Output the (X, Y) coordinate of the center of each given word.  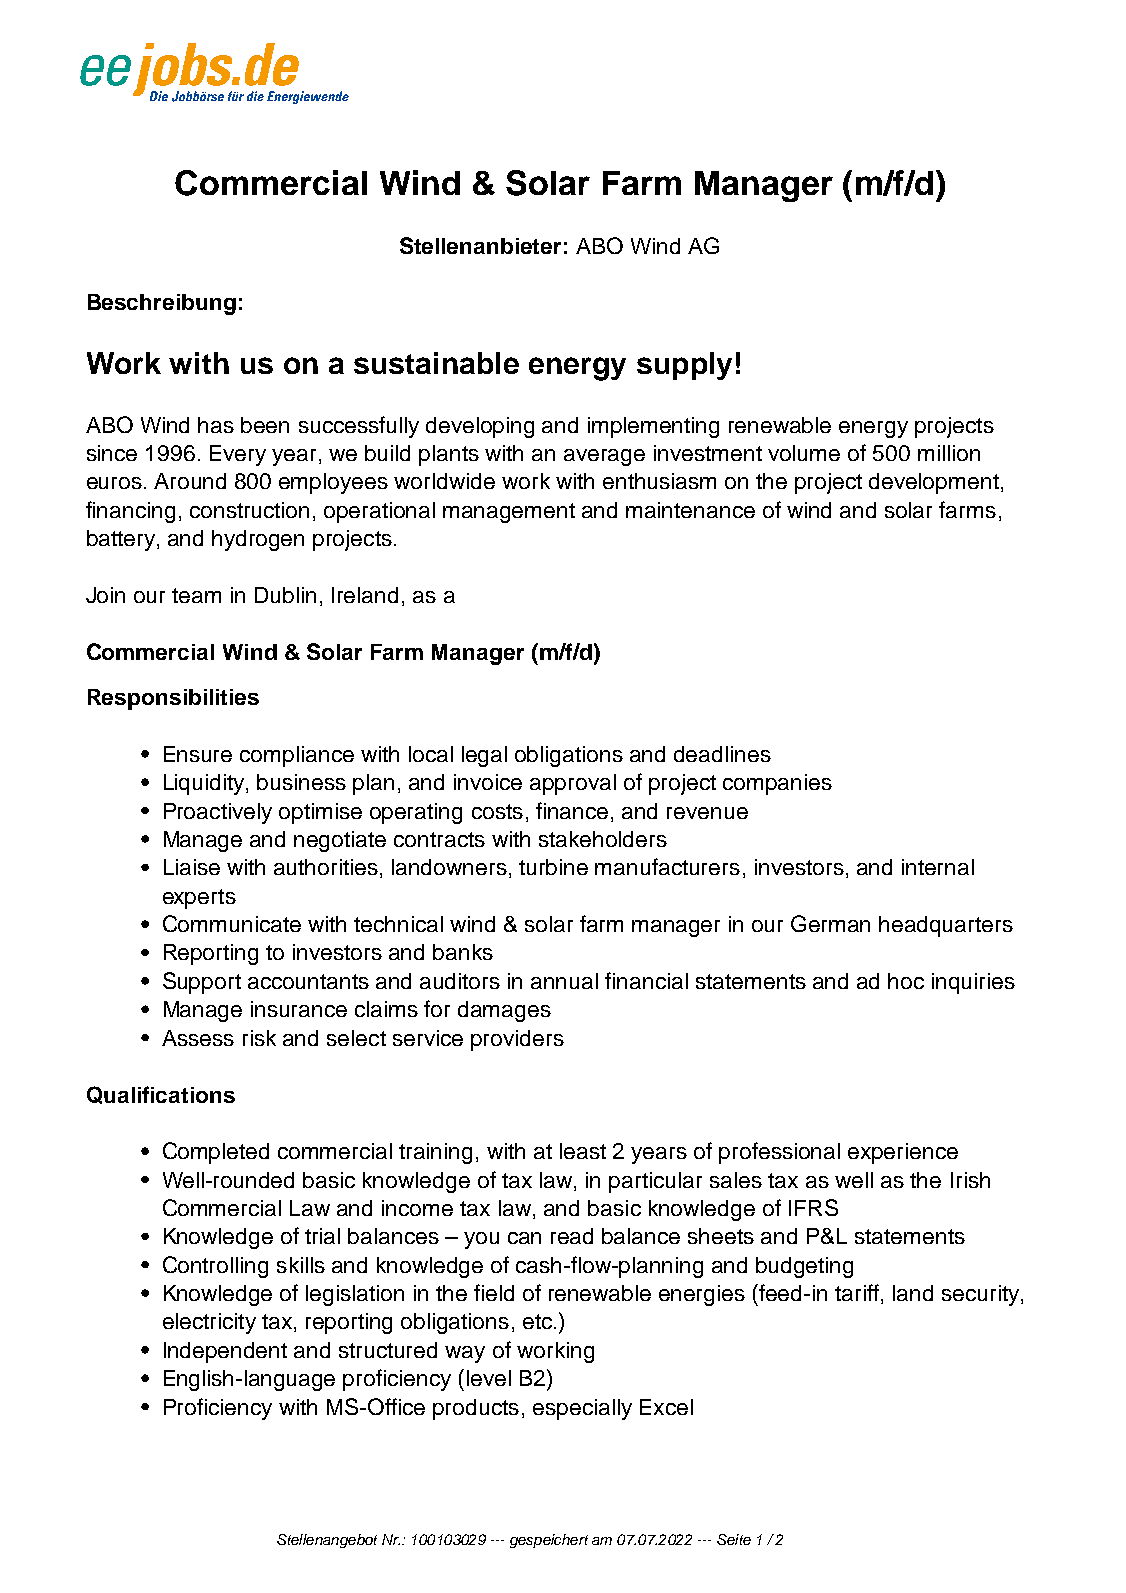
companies (777, 784)
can (524, 1238)
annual (564, 981)
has (216, 425)
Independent (225, 1352)
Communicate (232, 923)
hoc (906, 981)
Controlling (215, 1267)
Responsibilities (173, 699)
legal (484, 756)
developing (480, 427)
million (949, 453)
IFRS (813, 1207)
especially (582, 1409)
